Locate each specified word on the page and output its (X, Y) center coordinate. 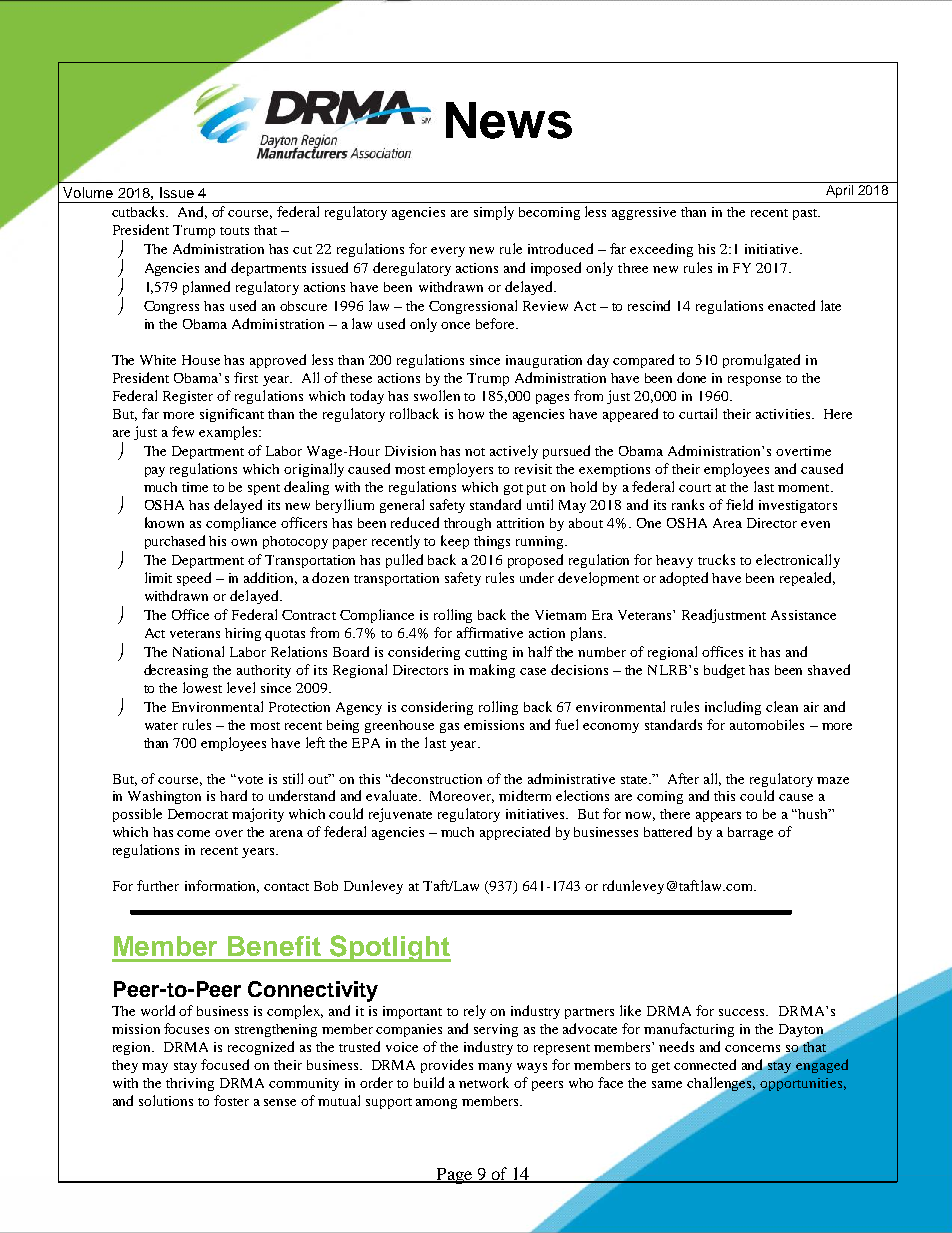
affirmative (490, 632)
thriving (190, 1084)
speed (194, 579)
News (509, 120)
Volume (88, 192)
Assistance (803, 615)
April (839, 190)
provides (447, 1066)
